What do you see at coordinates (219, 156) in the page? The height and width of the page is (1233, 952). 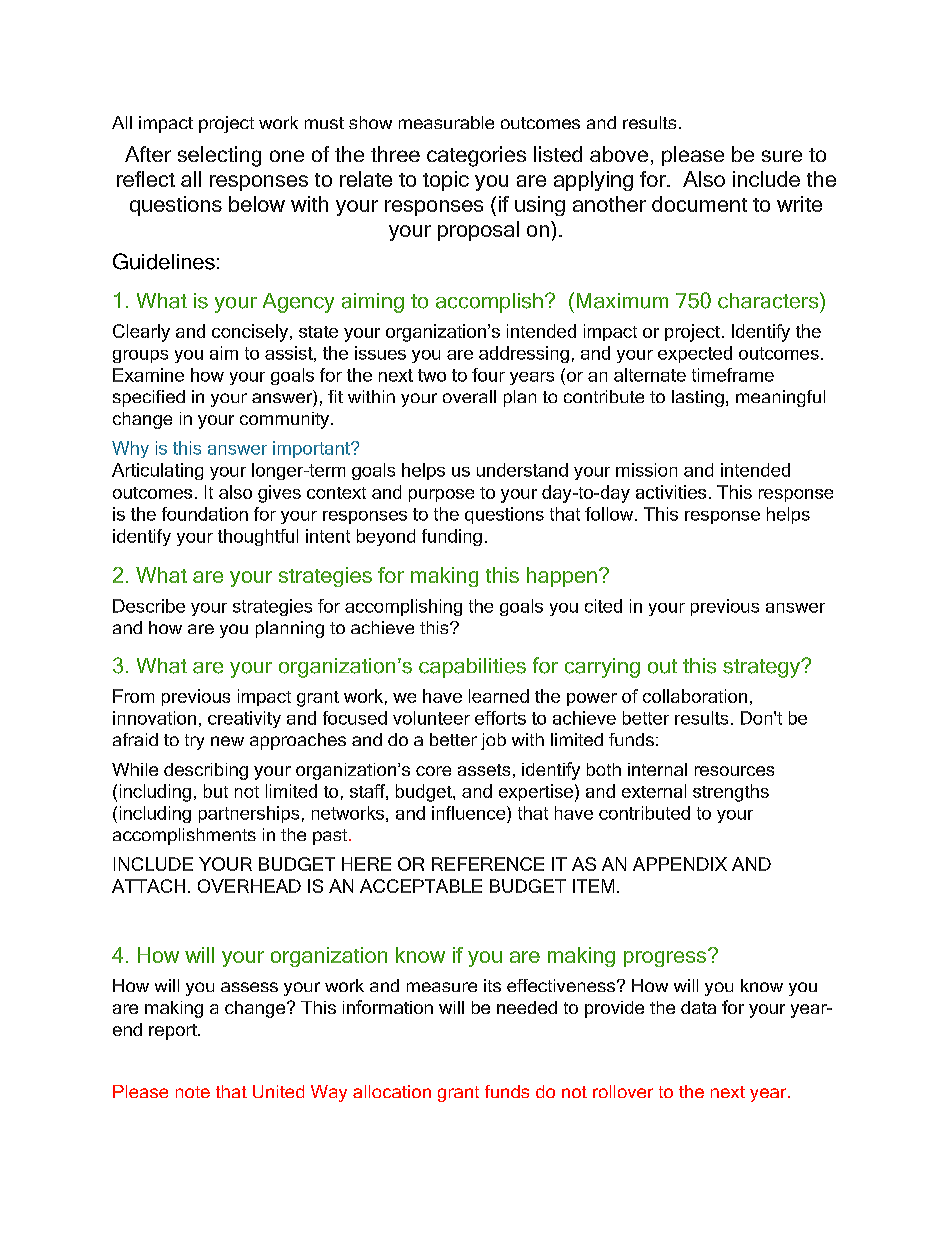 I see `selecting` at bounding box center [219, 156].
